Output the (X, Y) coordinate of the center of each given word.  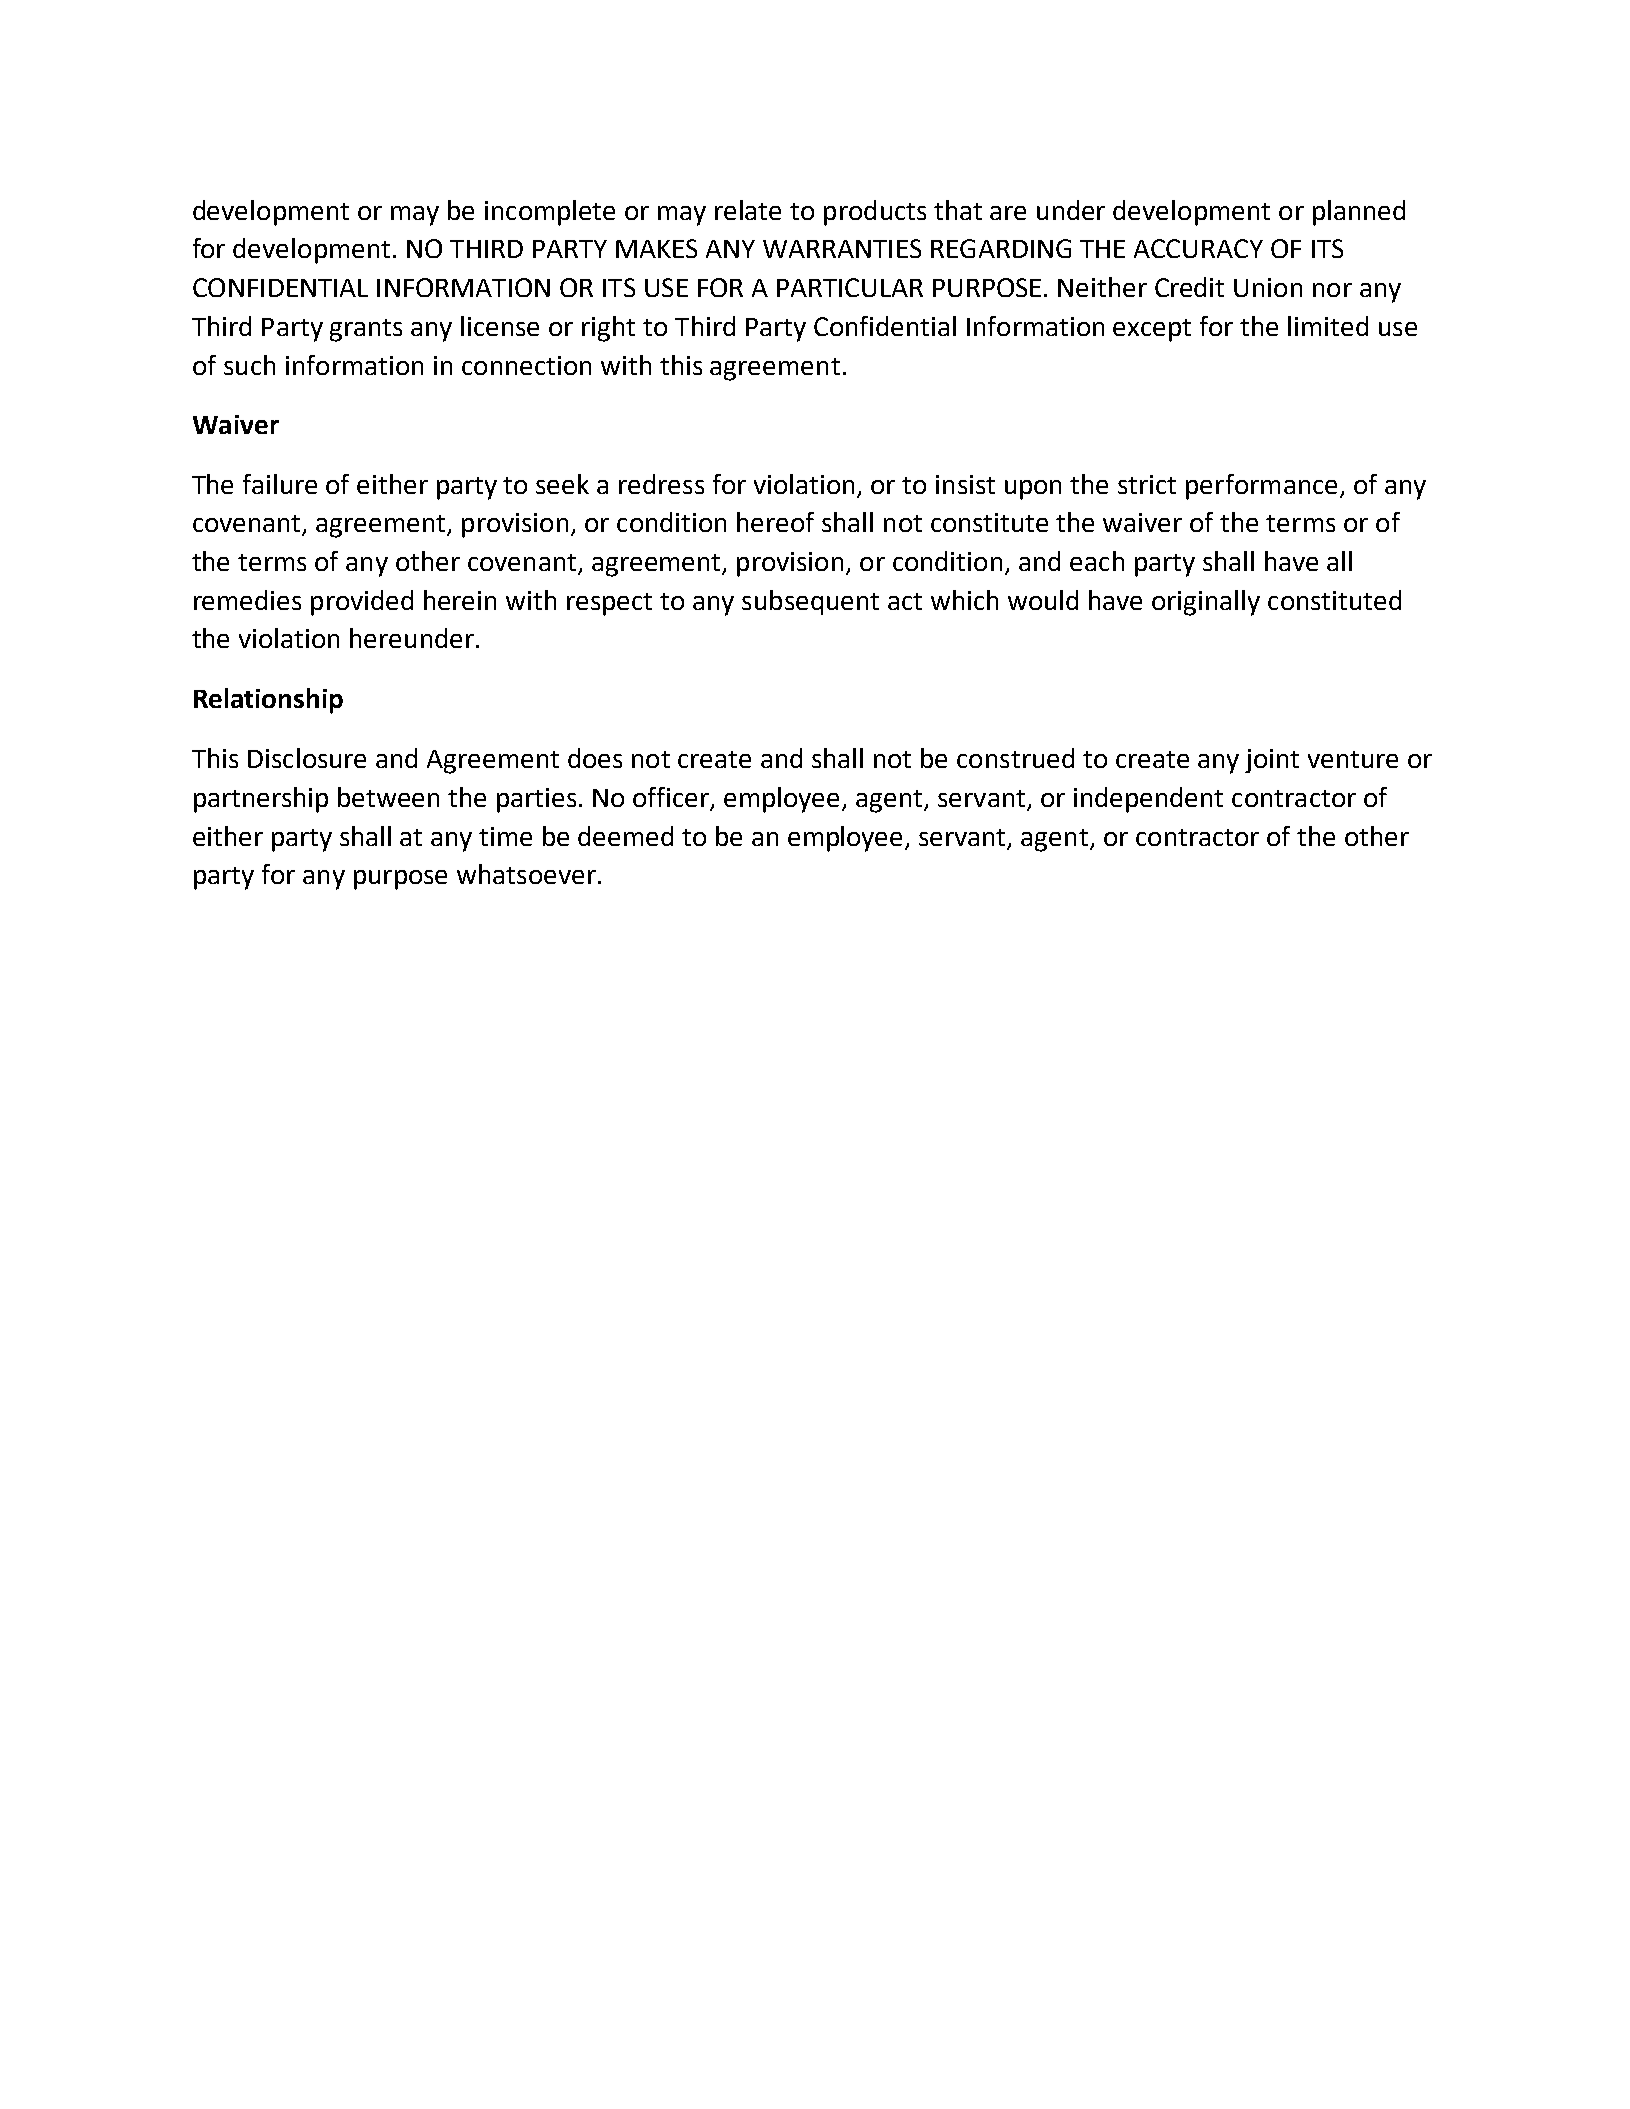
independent (1148, 800)
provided (362, 603)
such (249, 365)
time (505, 836)
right (608, 329)
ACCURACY (1198, 248)
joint (1272, 761)
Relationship (268, 701)
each (1097, 561)
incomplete (550, 213)
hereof (775, 522)
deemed (625, 836)
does (595, 758)
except (1152, 330)
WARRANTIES (842, 248)
